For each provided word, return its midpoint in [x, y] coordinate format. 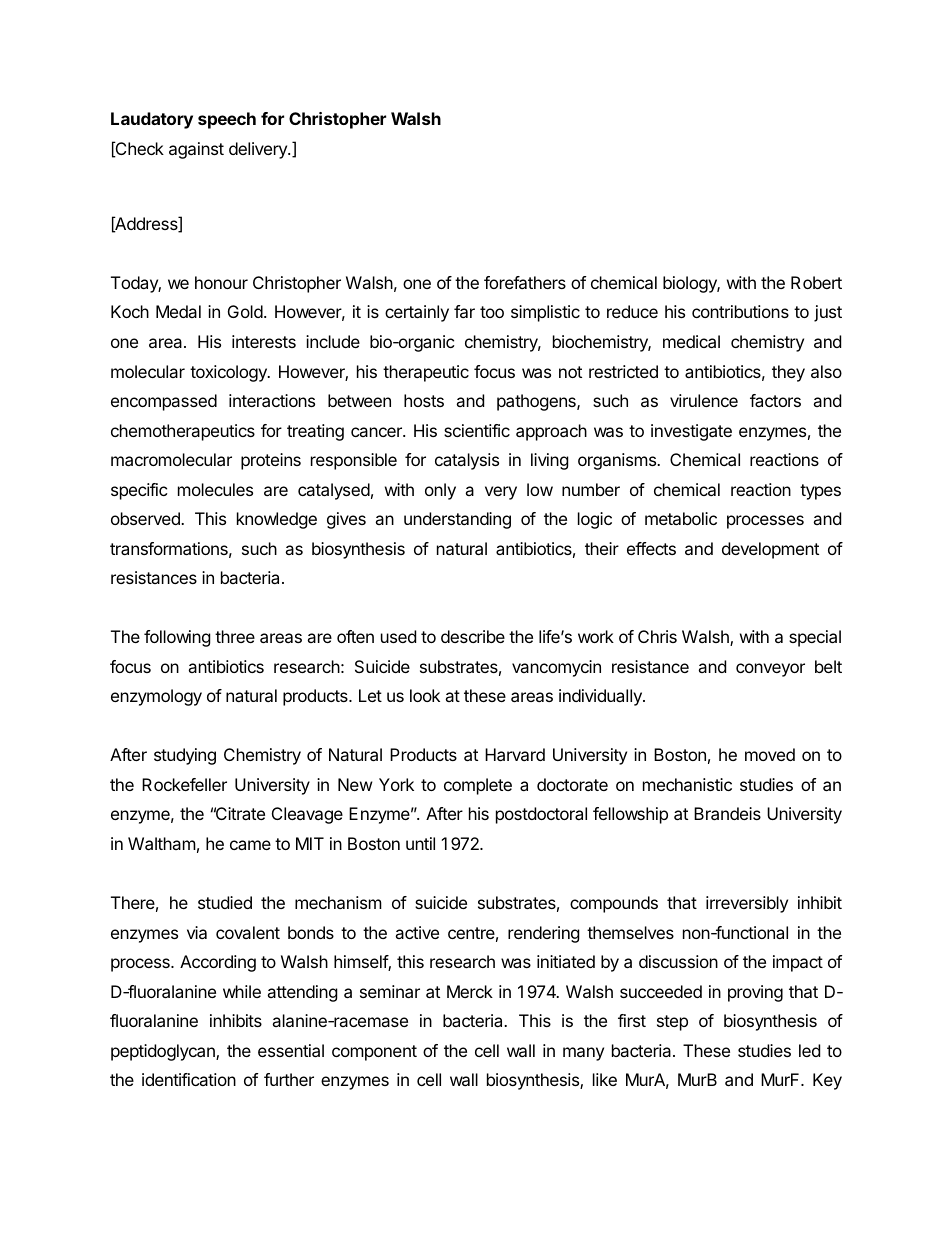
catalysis [467, 461]
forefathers [525, 282]
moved [770, 754]
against [196, 150]
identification [189, 1079]
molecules [215, 489]
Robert [816, 282]
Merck [470, 991]
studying [185, 756]
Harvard [515, 754]
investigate [691, 432]
